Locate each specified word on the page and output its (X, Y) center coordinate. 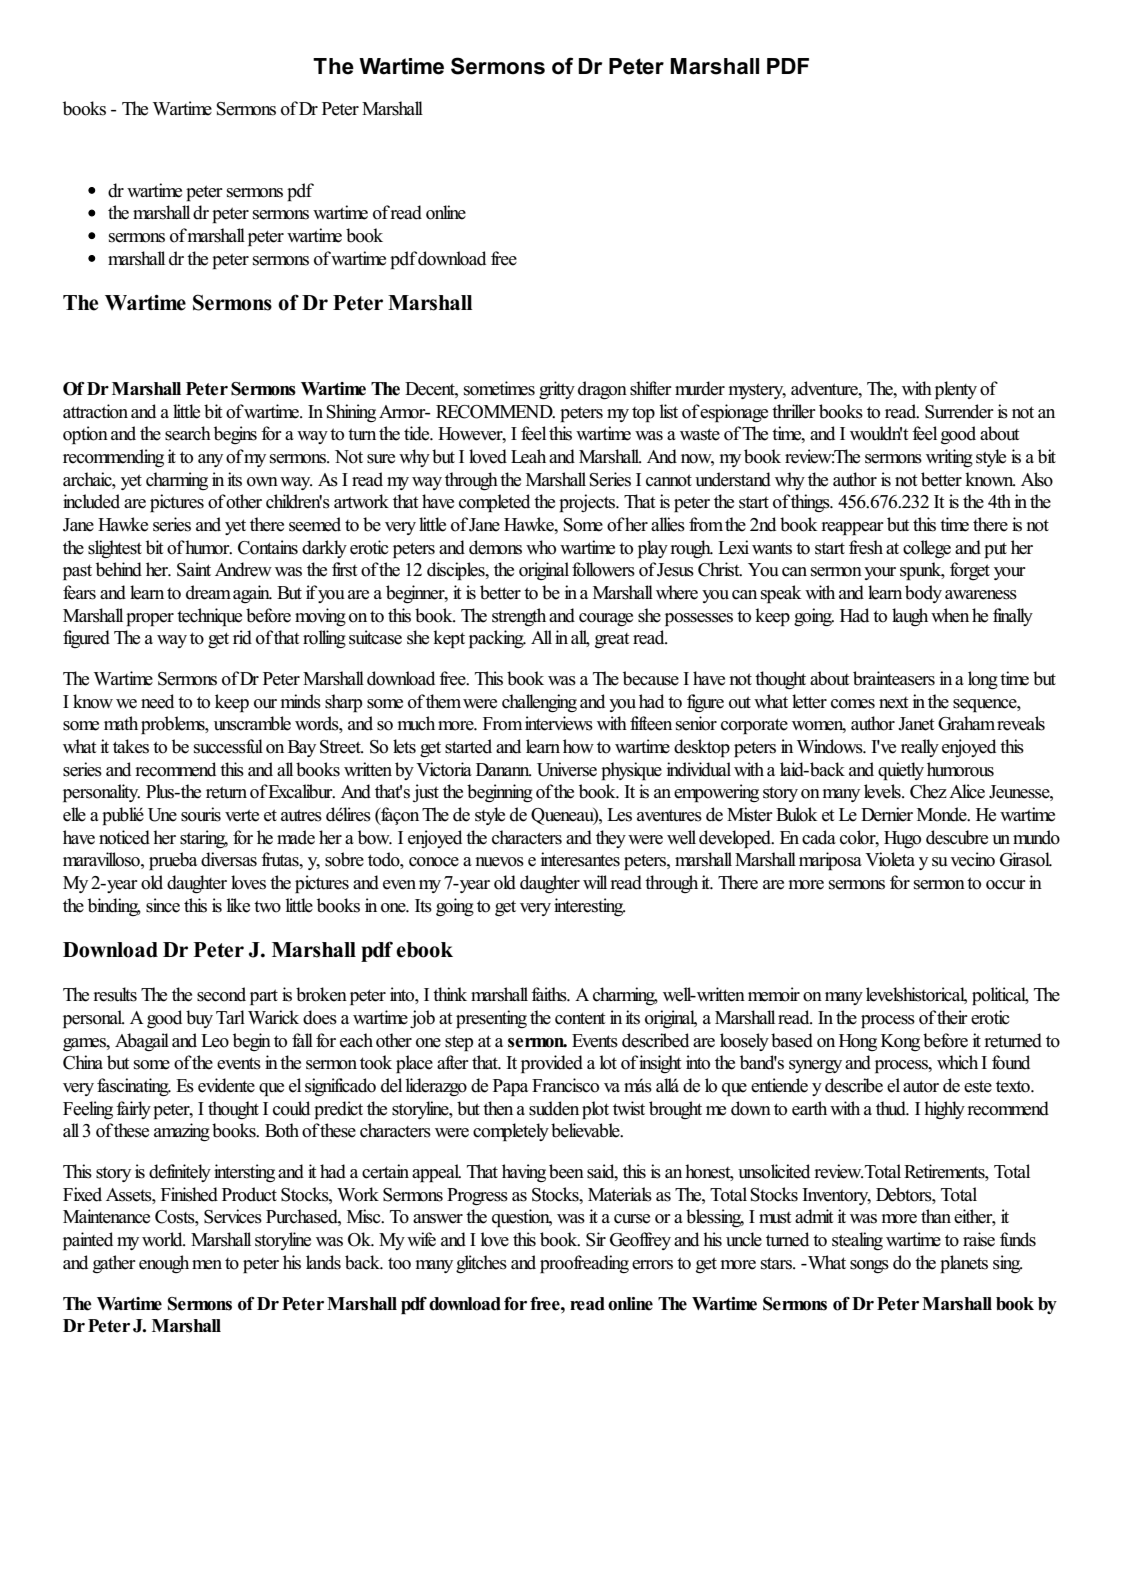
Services (233, 1216)
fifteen (651, 723)
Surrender (959, 411)
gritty (557, 390)
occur (1006, 885)
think (450, 994)
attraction (95, 411)
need (157, 701)
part (264, 997)
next (894, 703)
